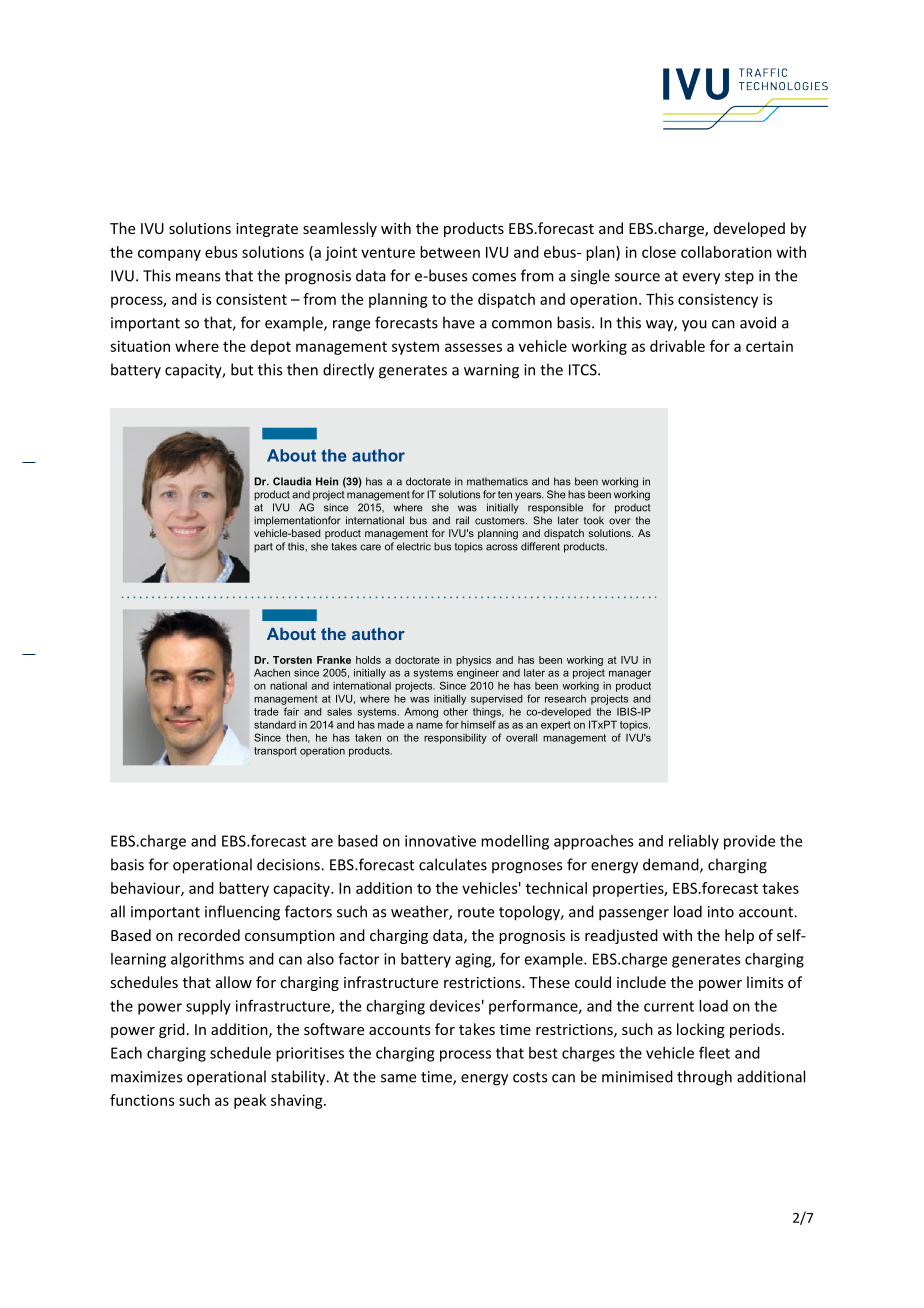  What do you see at coordinates (450, 252) in the screenshot?
I see `between` at bounding box center [450, 252].
